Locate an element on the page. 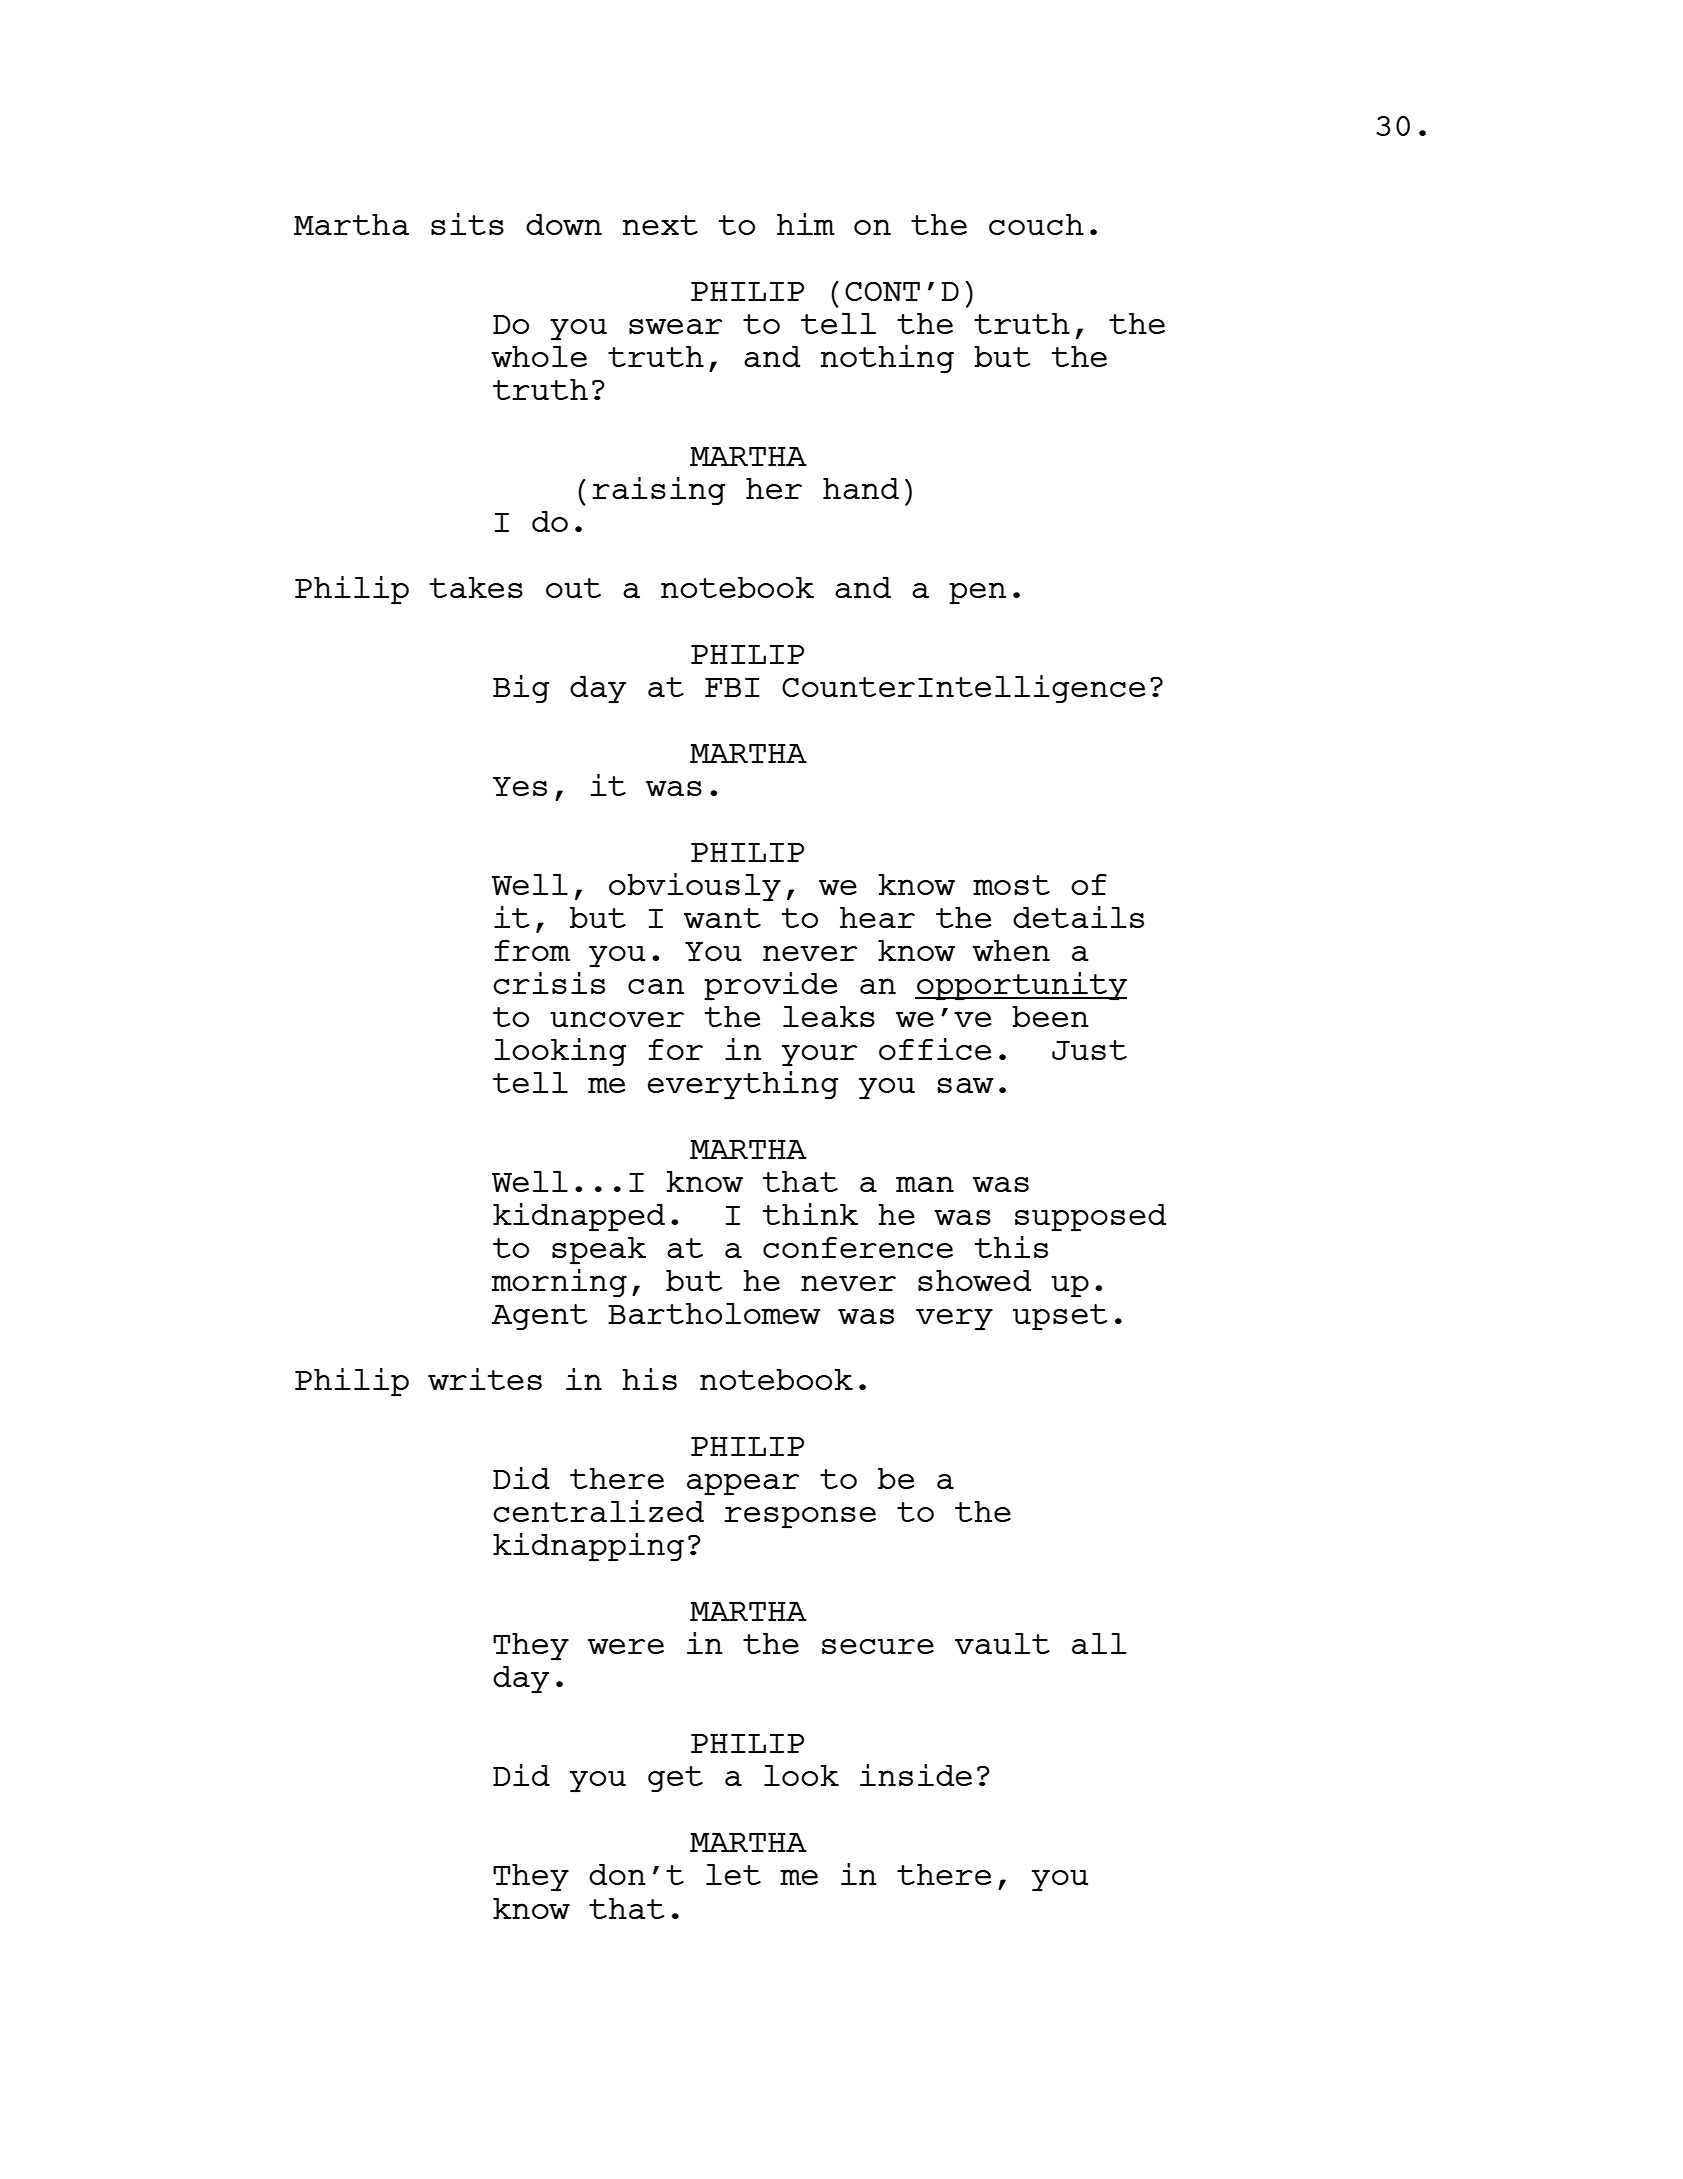  want is located at coordinates (722, 918).
